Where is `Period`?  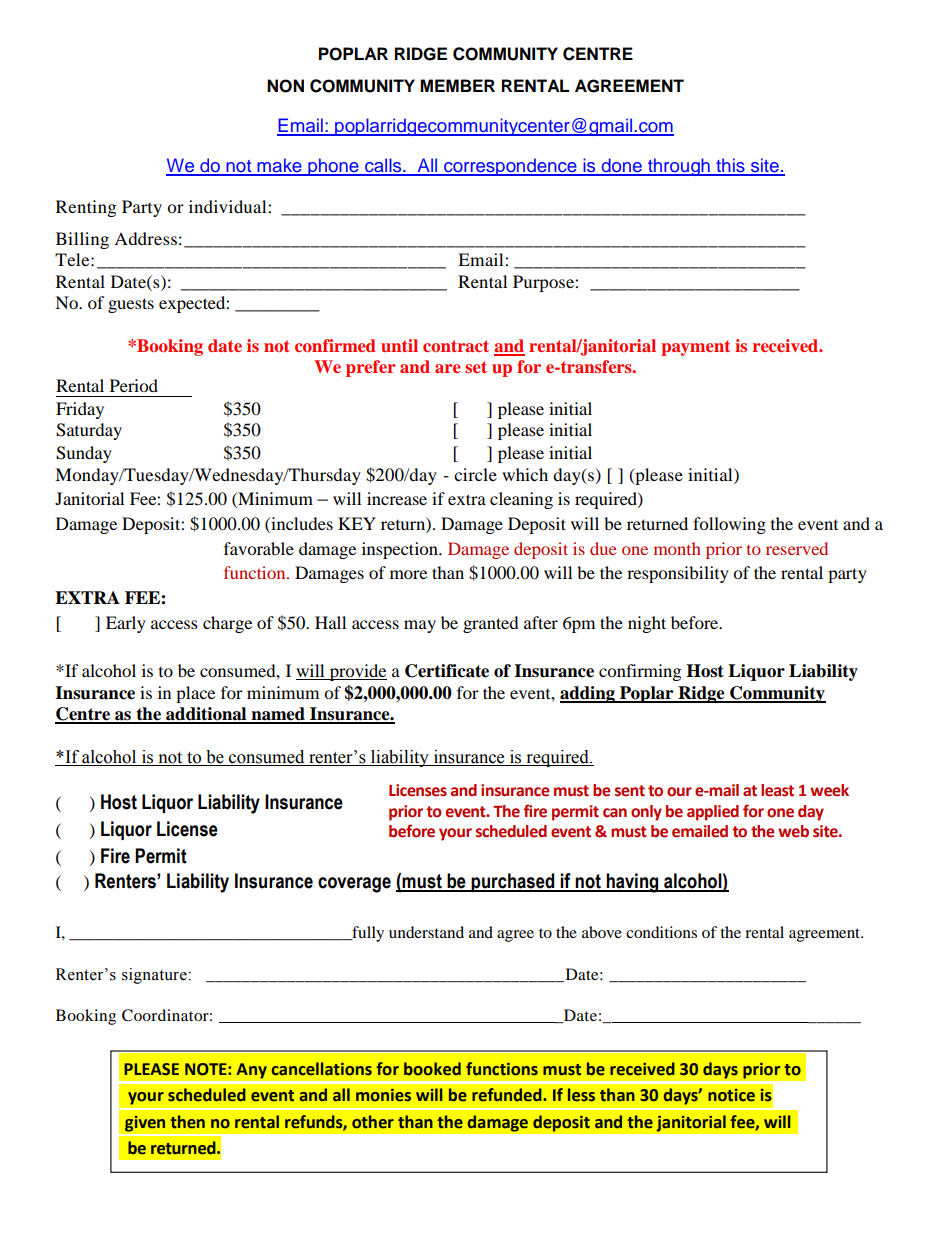 Period is located at coordinates (134, 385).
